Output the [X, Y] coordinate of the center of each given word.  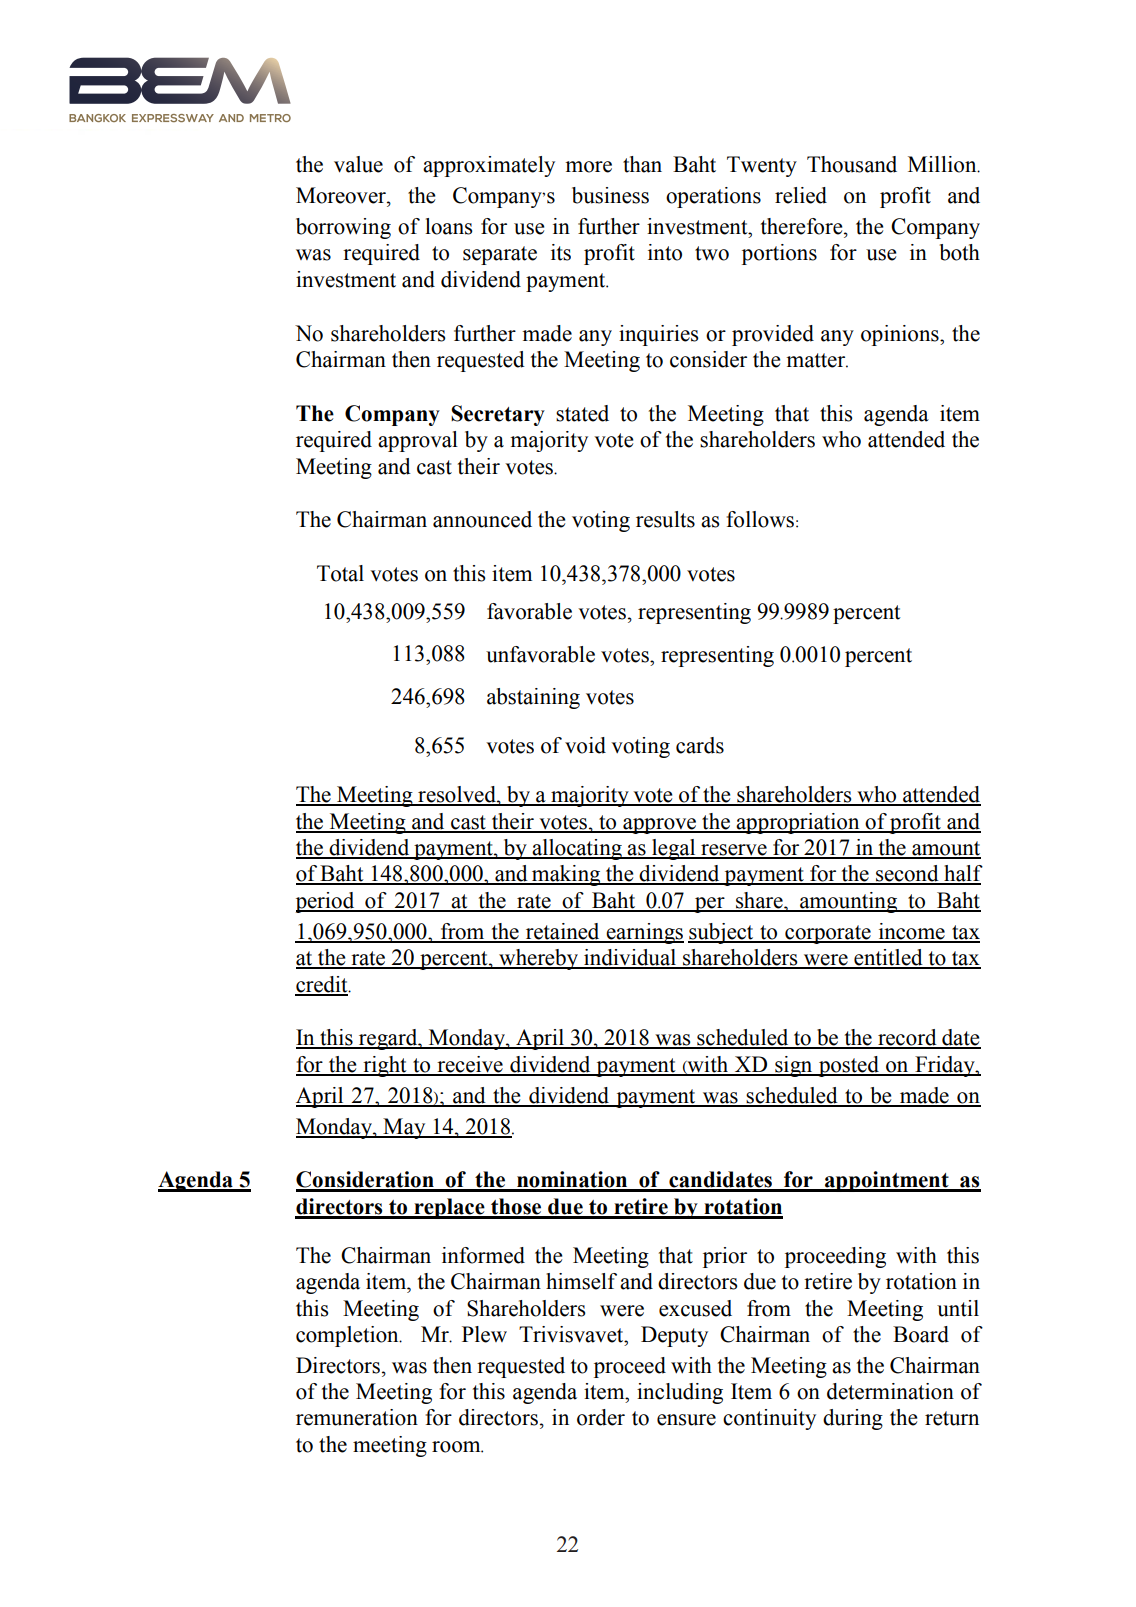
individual [630, 958]
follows [761, 519]
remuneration [357, 1417]
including [680, 1393]
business [610, 195]
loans [448, 226]
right [385, 1066]
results [665, 519]
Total [340, 573]
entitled [888, 958]
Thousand [852, 164]
